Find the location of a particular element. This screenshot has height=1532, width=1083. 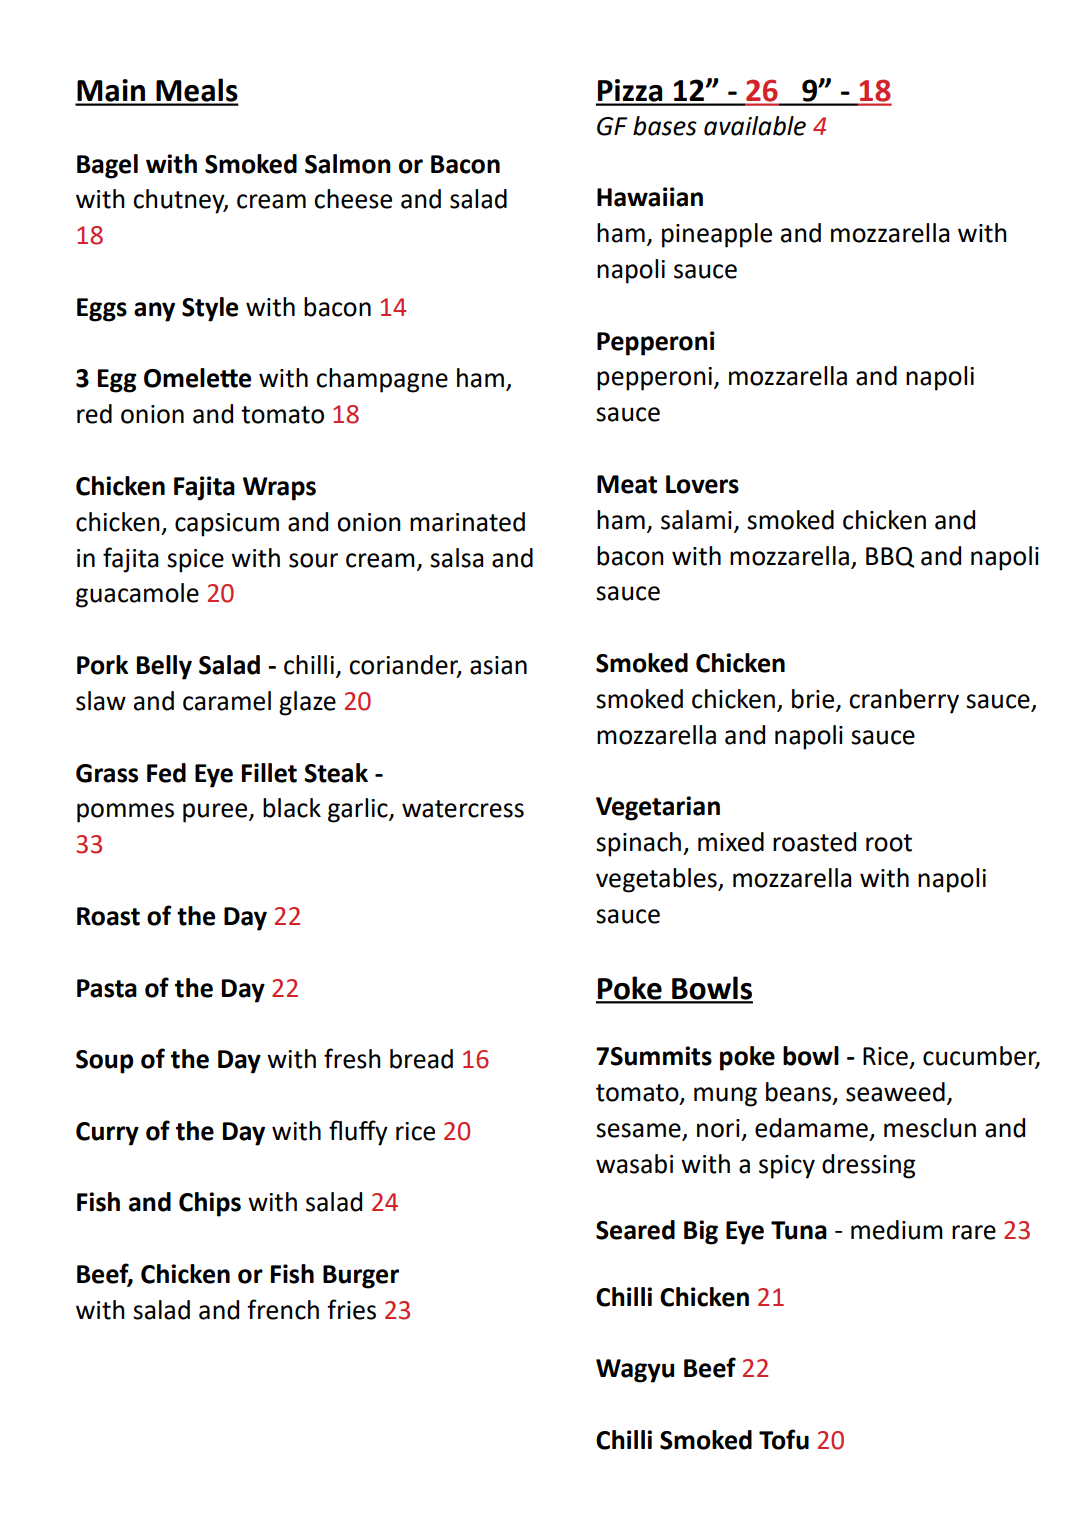

fries is located at coordinates (351, 1309).
